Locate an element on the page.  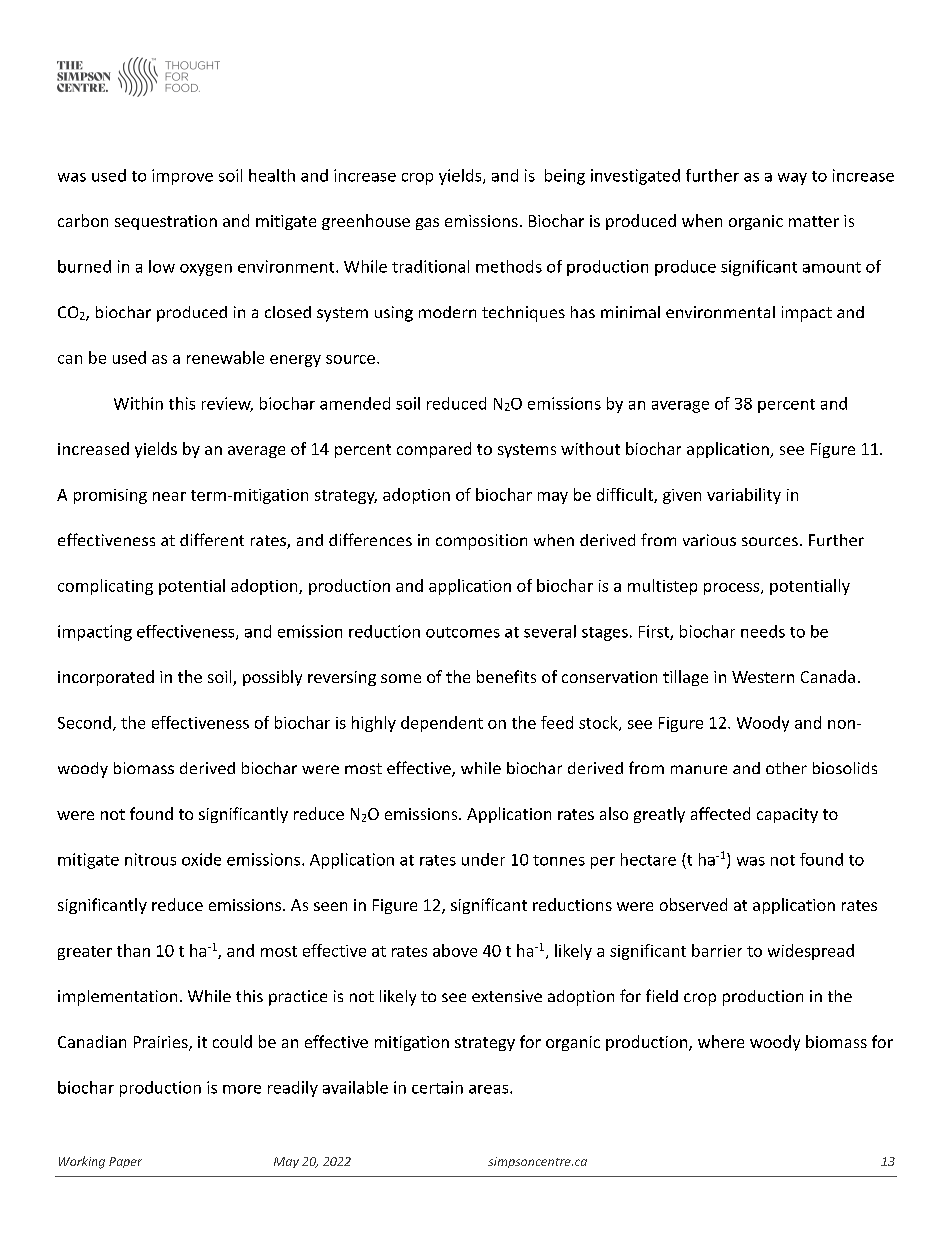
way is located at coordinates (792, 179).
